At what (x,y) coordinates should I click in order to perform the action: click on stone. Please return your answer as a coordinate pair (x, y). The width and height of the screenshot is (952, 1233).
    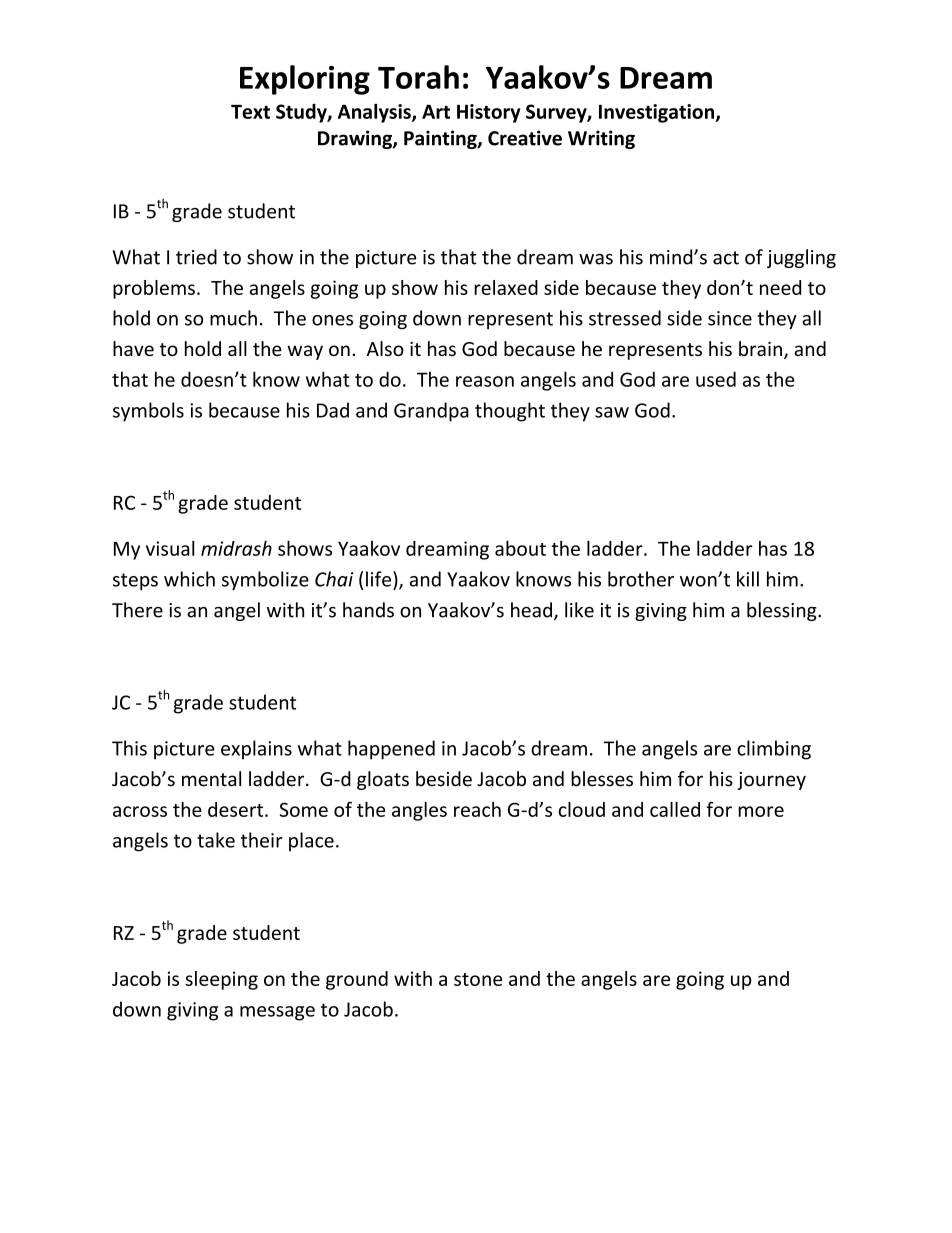
    Looking at the image, I should click on (478, 979).
